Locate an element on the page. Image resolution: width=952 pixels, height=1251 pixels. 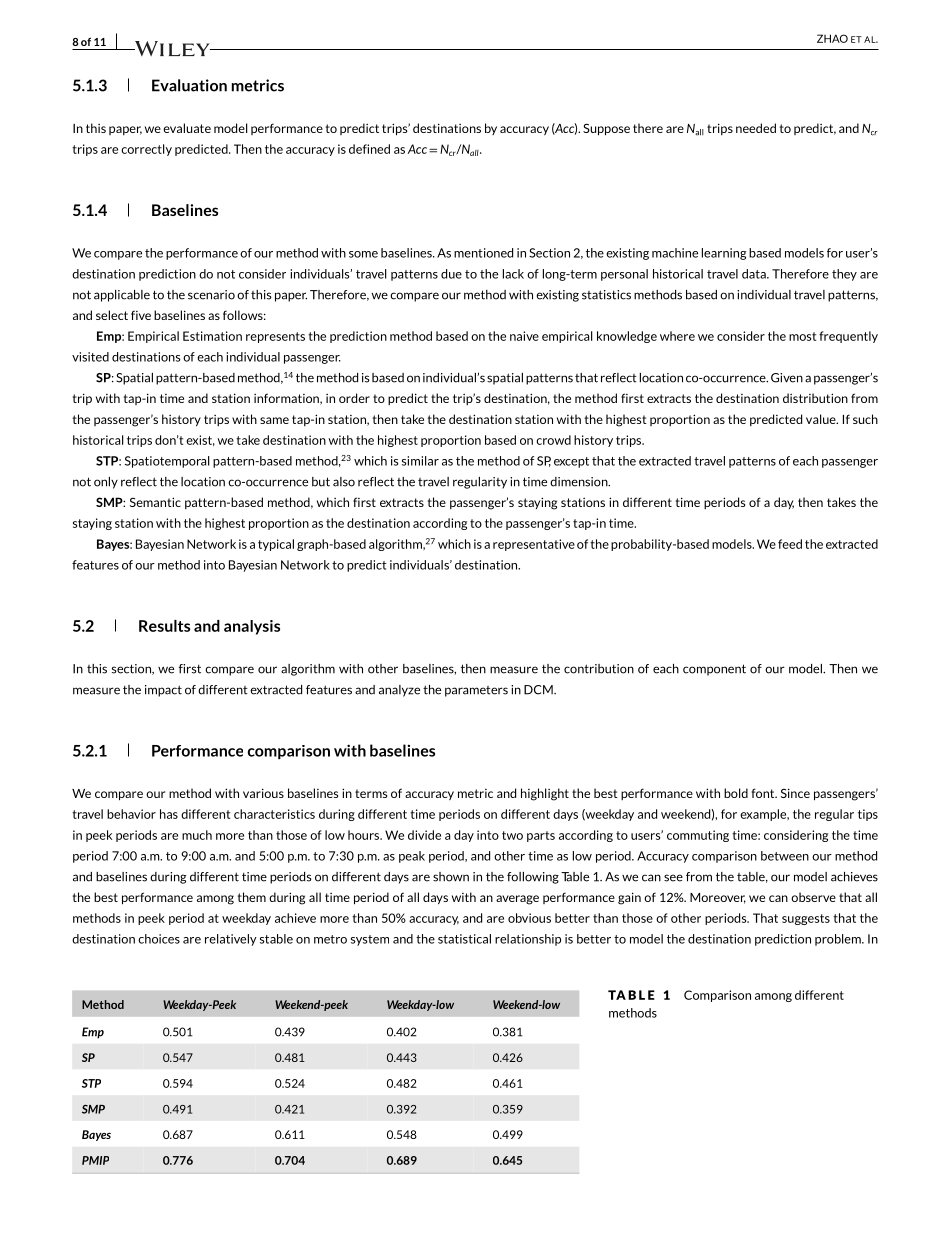
similar is located at coordinates (420, 461).
